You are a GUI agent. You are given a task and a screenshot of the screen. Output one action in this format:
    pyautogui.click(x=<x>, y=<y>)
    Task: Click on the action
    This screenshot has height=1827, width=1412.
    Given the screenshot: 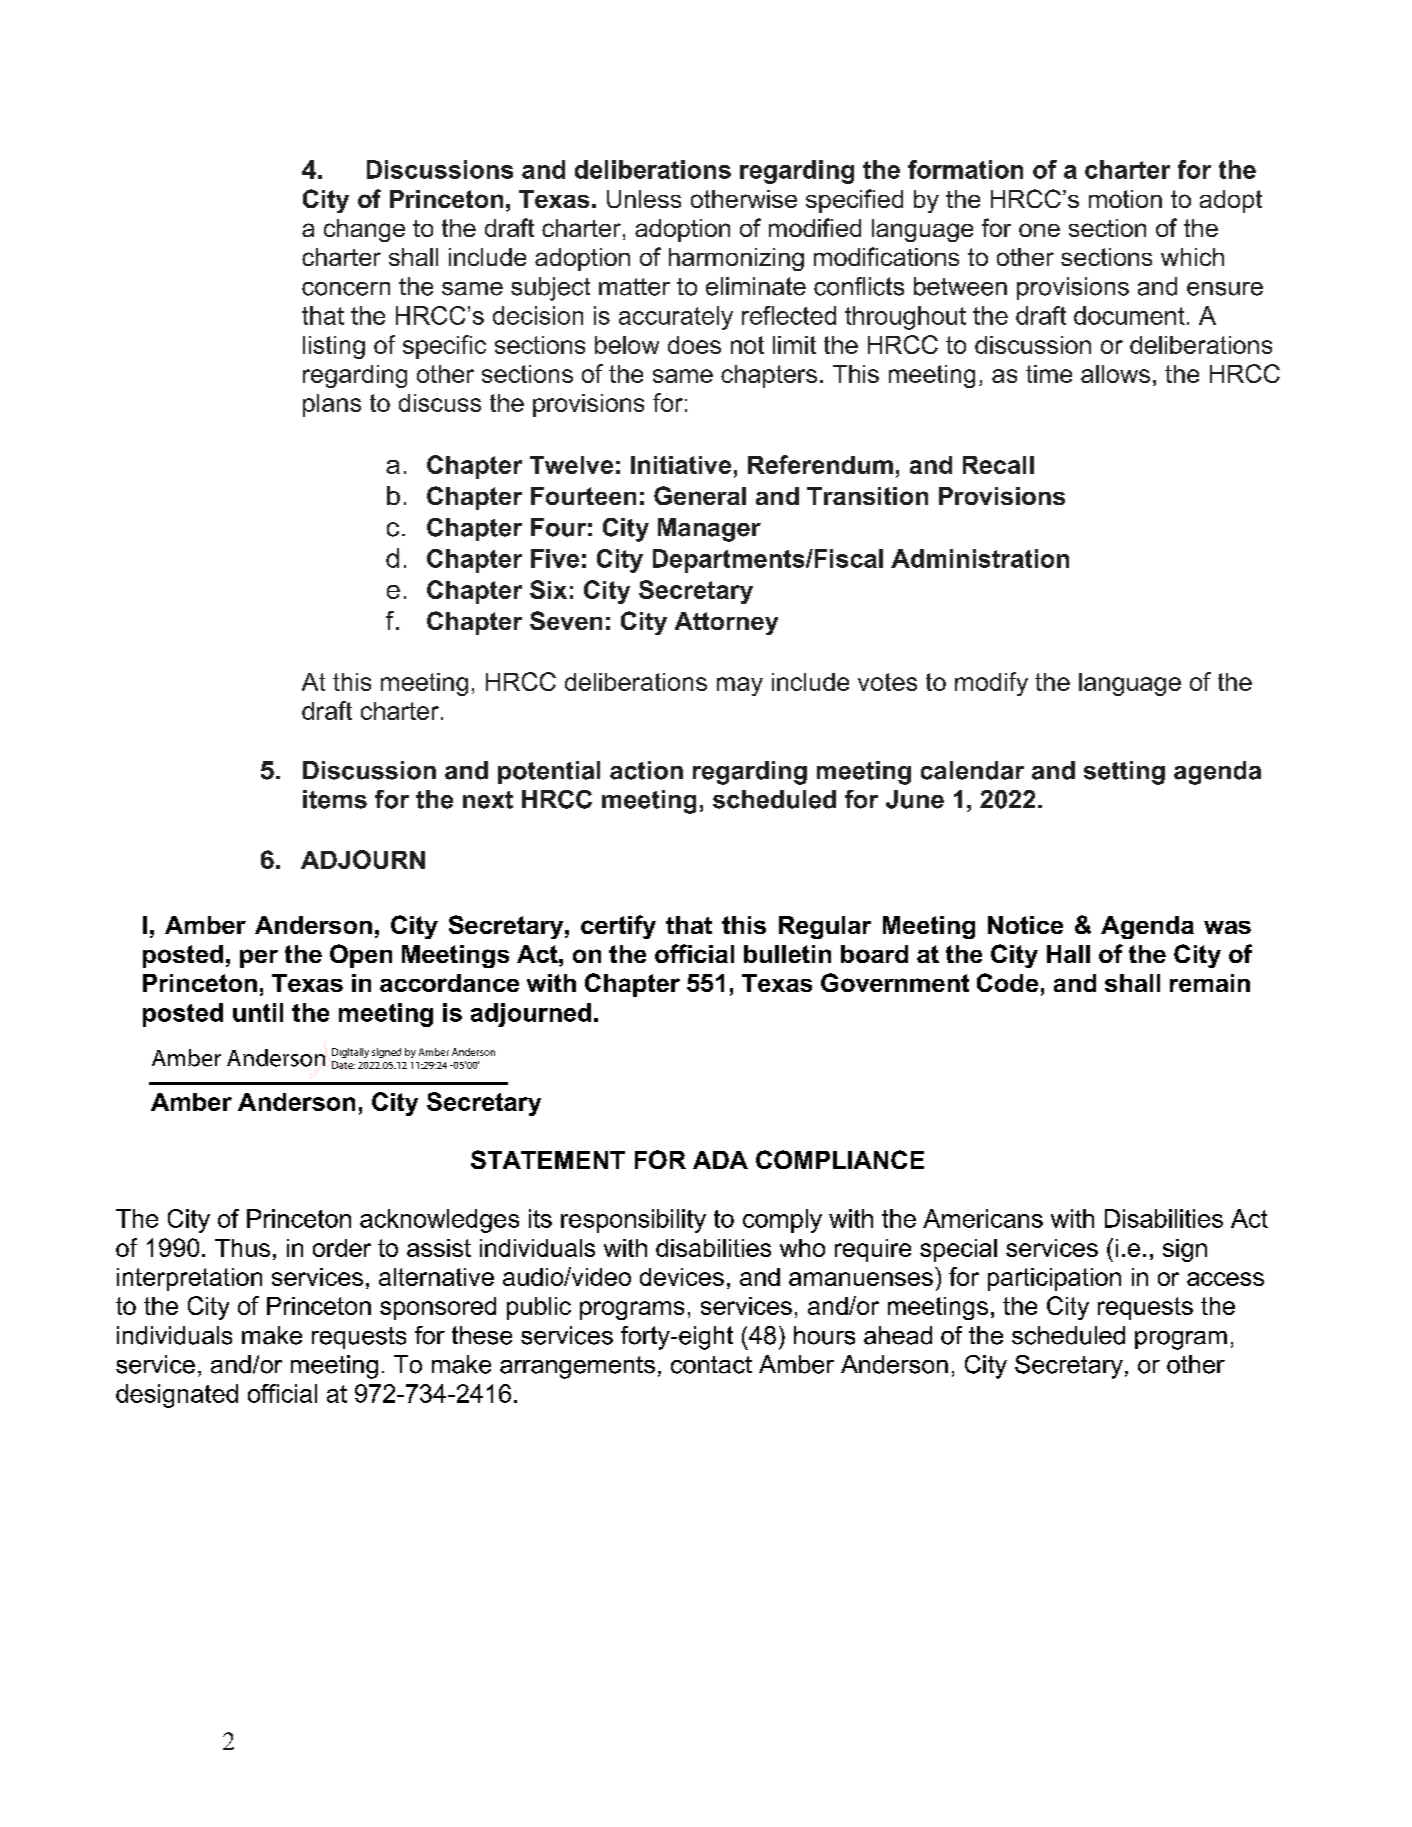 What is the action you would take?
    pyautogui.click(x=646, y=770)
